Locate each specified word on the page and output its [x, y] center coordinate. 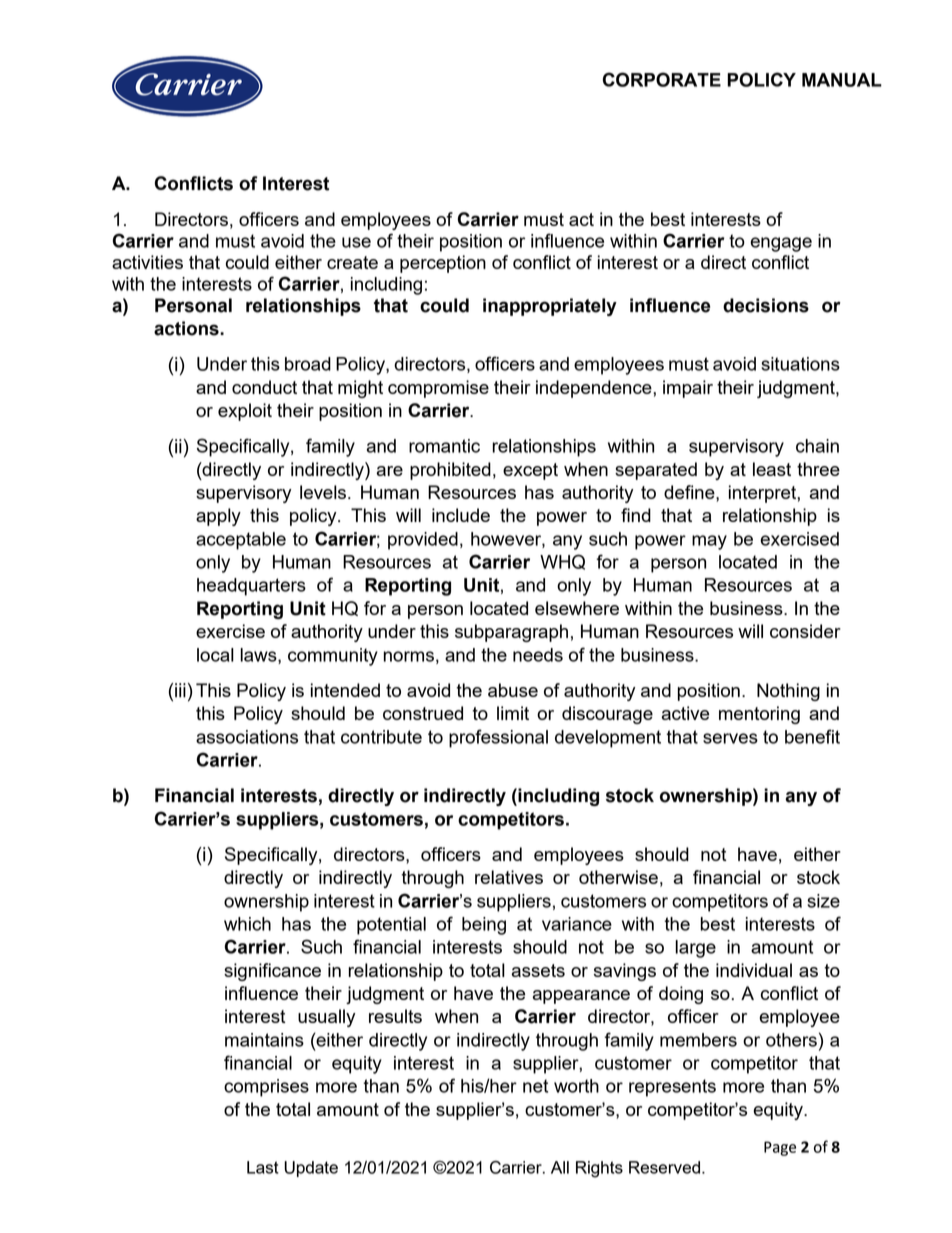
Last [263, 1167]
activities [147, 262]
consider [805, 631]
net [535, 1086]
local [215, 655]
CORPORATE [662, 79]
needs [538, 655]
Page [780, 1148]
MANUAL [842, 80]
